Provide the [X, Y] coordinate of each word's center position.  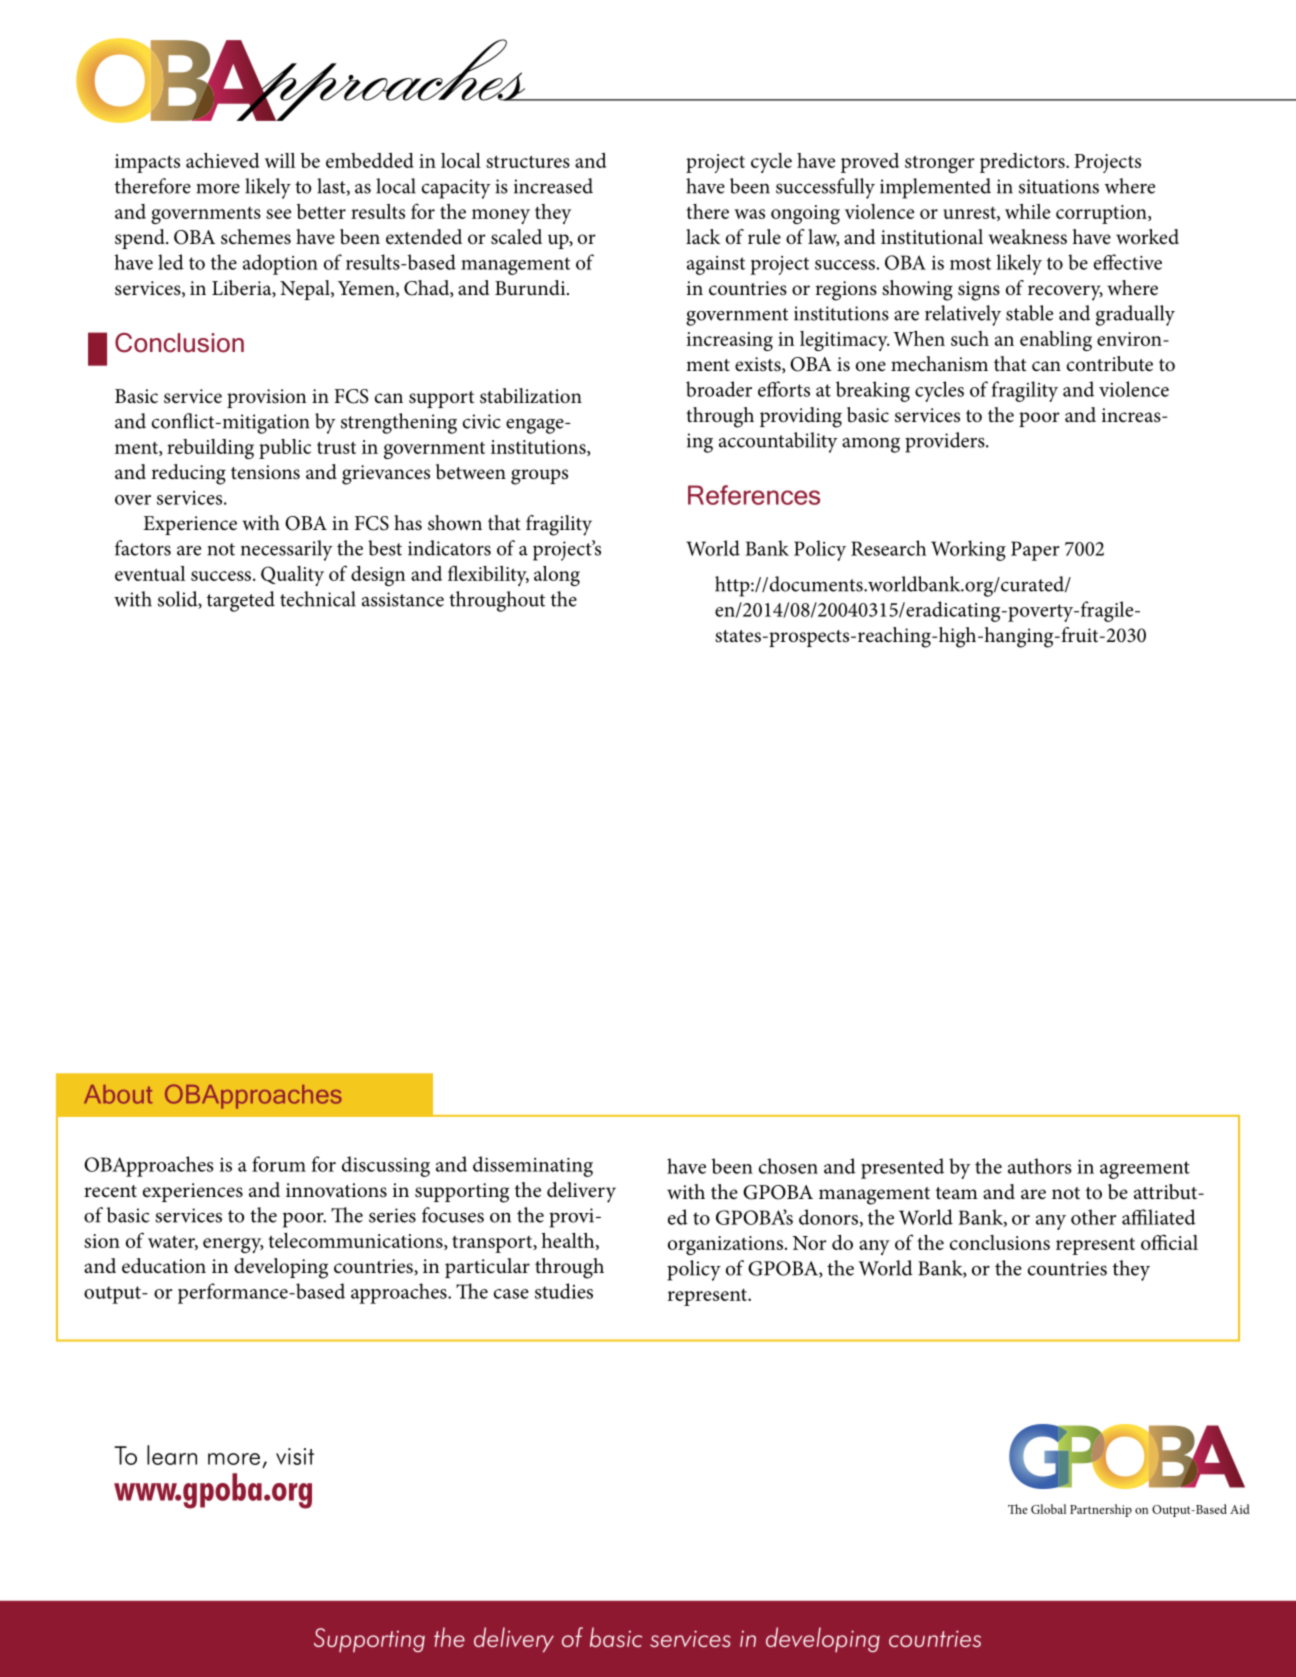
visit [295, 1456]
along [557, 576]
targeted [241, 601]
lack [703, 236]
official [1169, 1242]
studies [564, 1291]
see [278, 214]
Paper [1035, 551]
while [1027, 211]
